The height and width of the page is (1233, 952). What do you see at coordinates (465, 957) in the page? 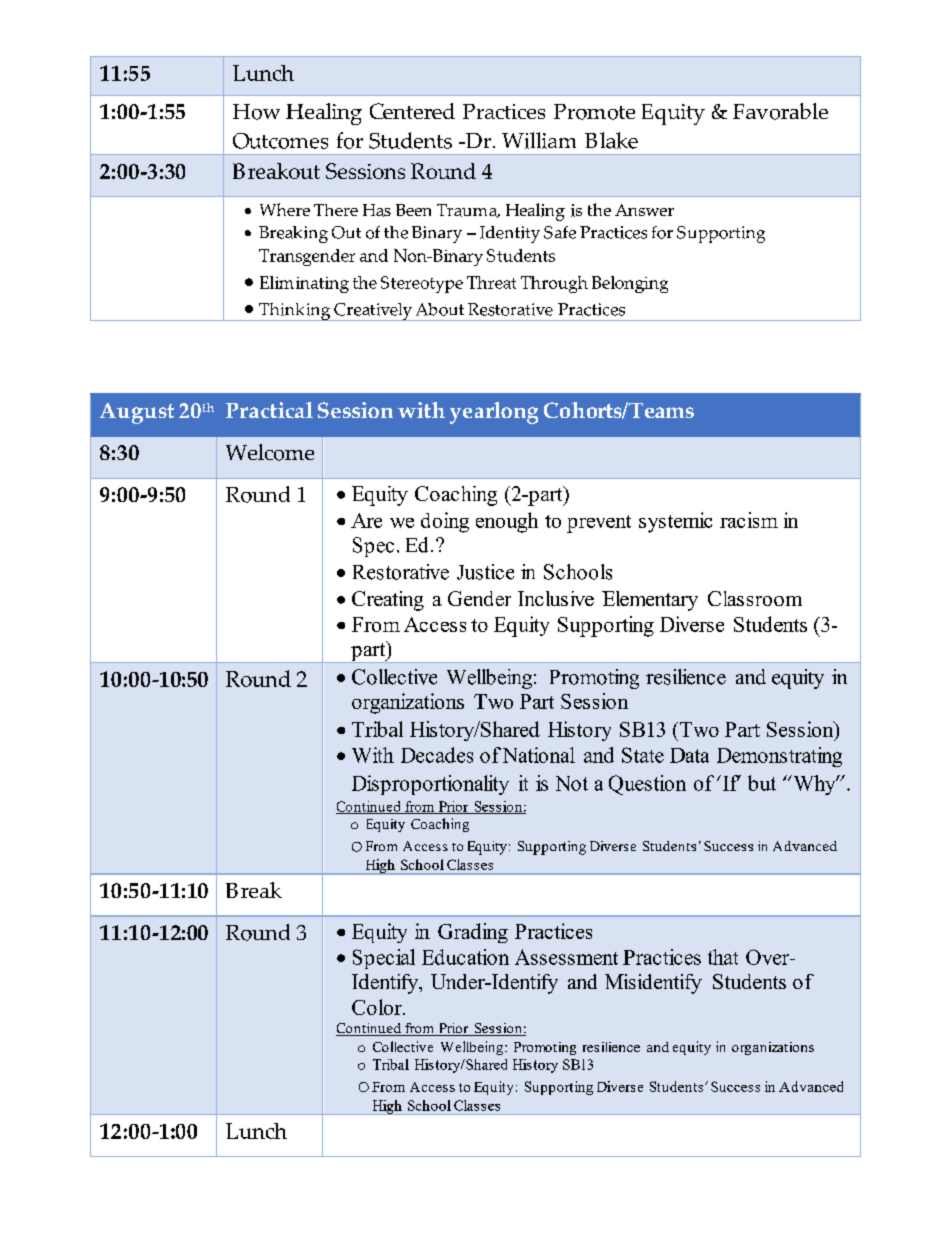
I see `Education` at bounding box center [465, 957].
